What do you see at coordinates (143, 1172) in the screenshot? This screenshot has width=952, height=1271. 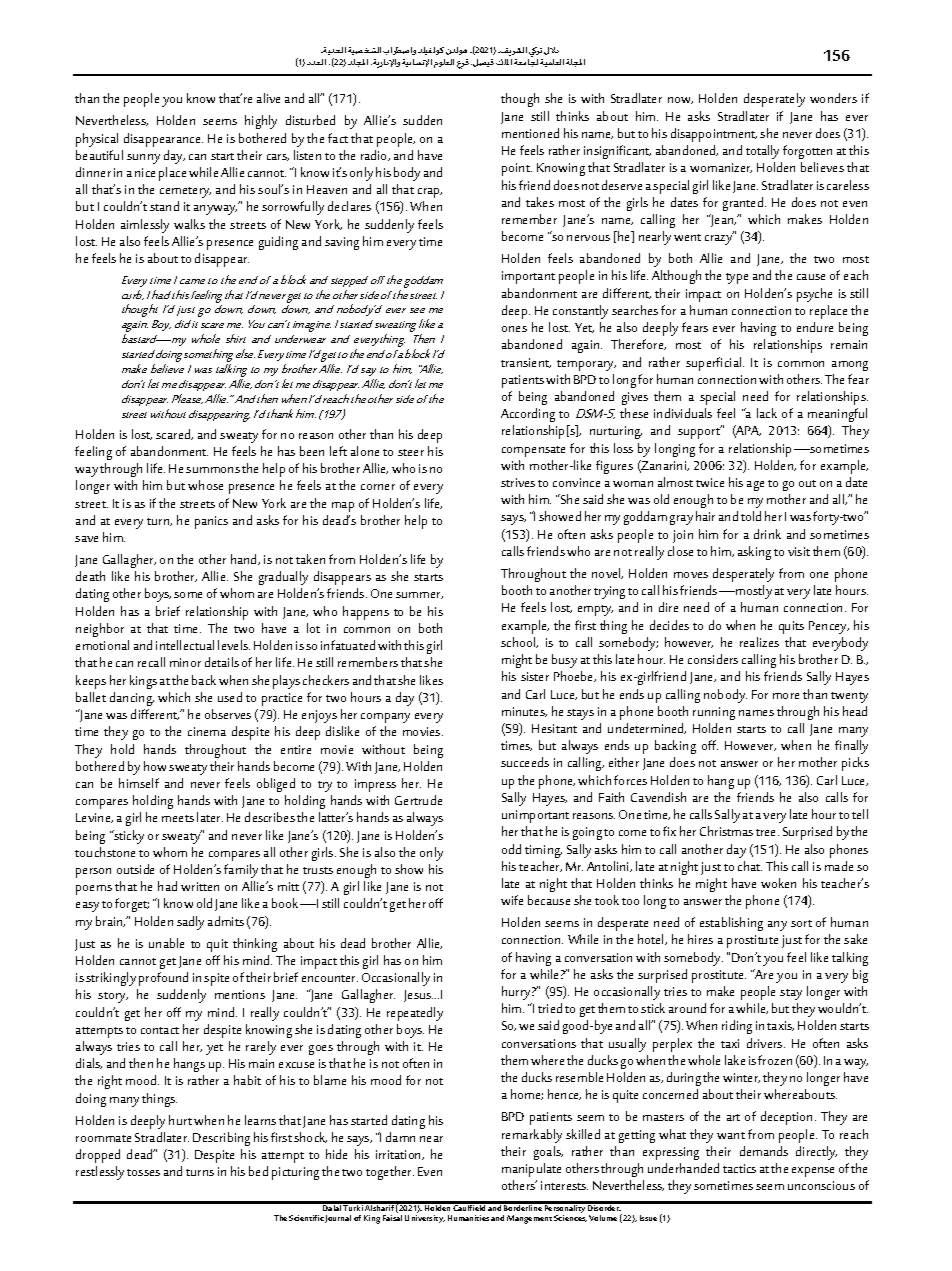 I see `tosses` at bounding box center [143, 1172].
